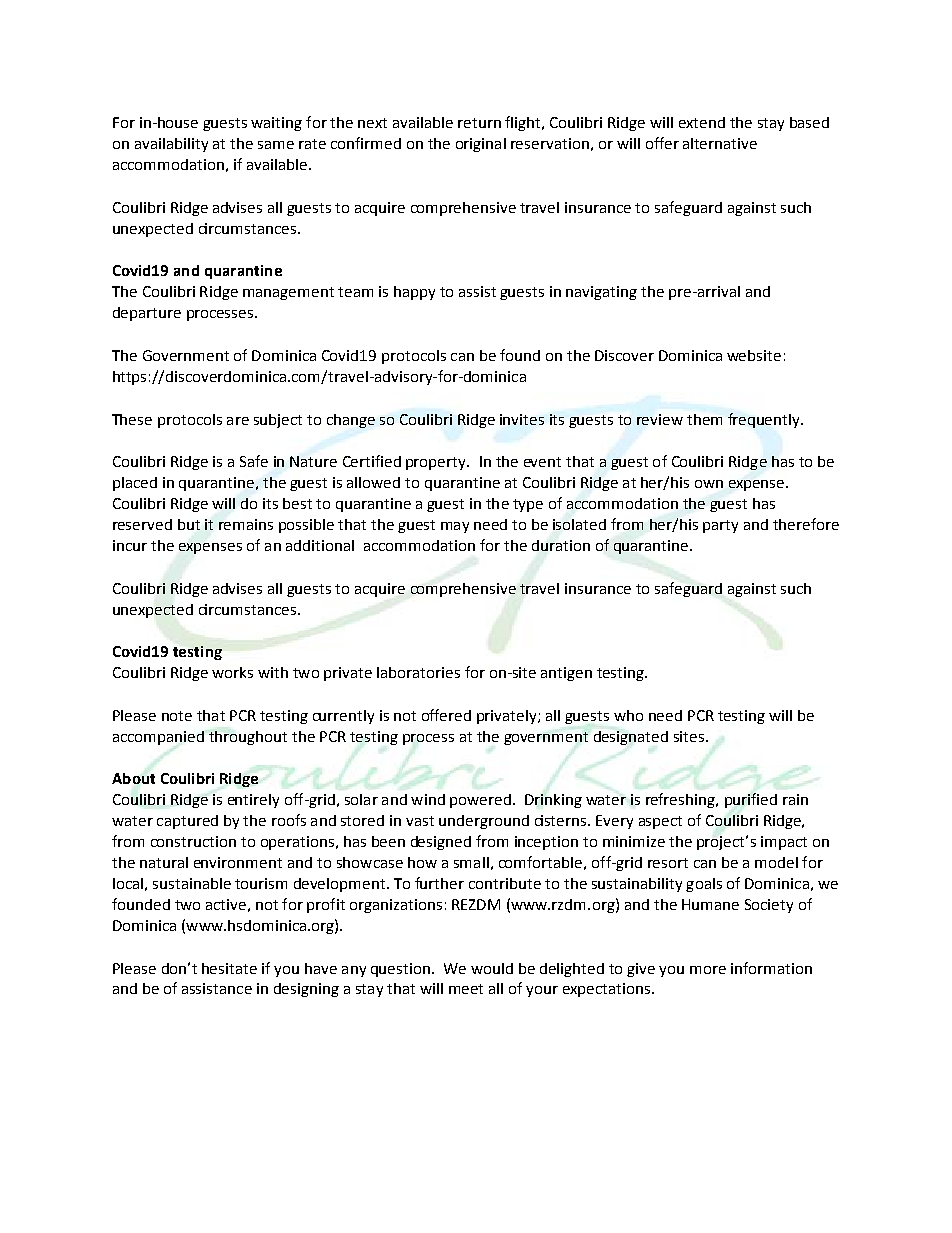  I want to click on availability, so click(171, 145).
